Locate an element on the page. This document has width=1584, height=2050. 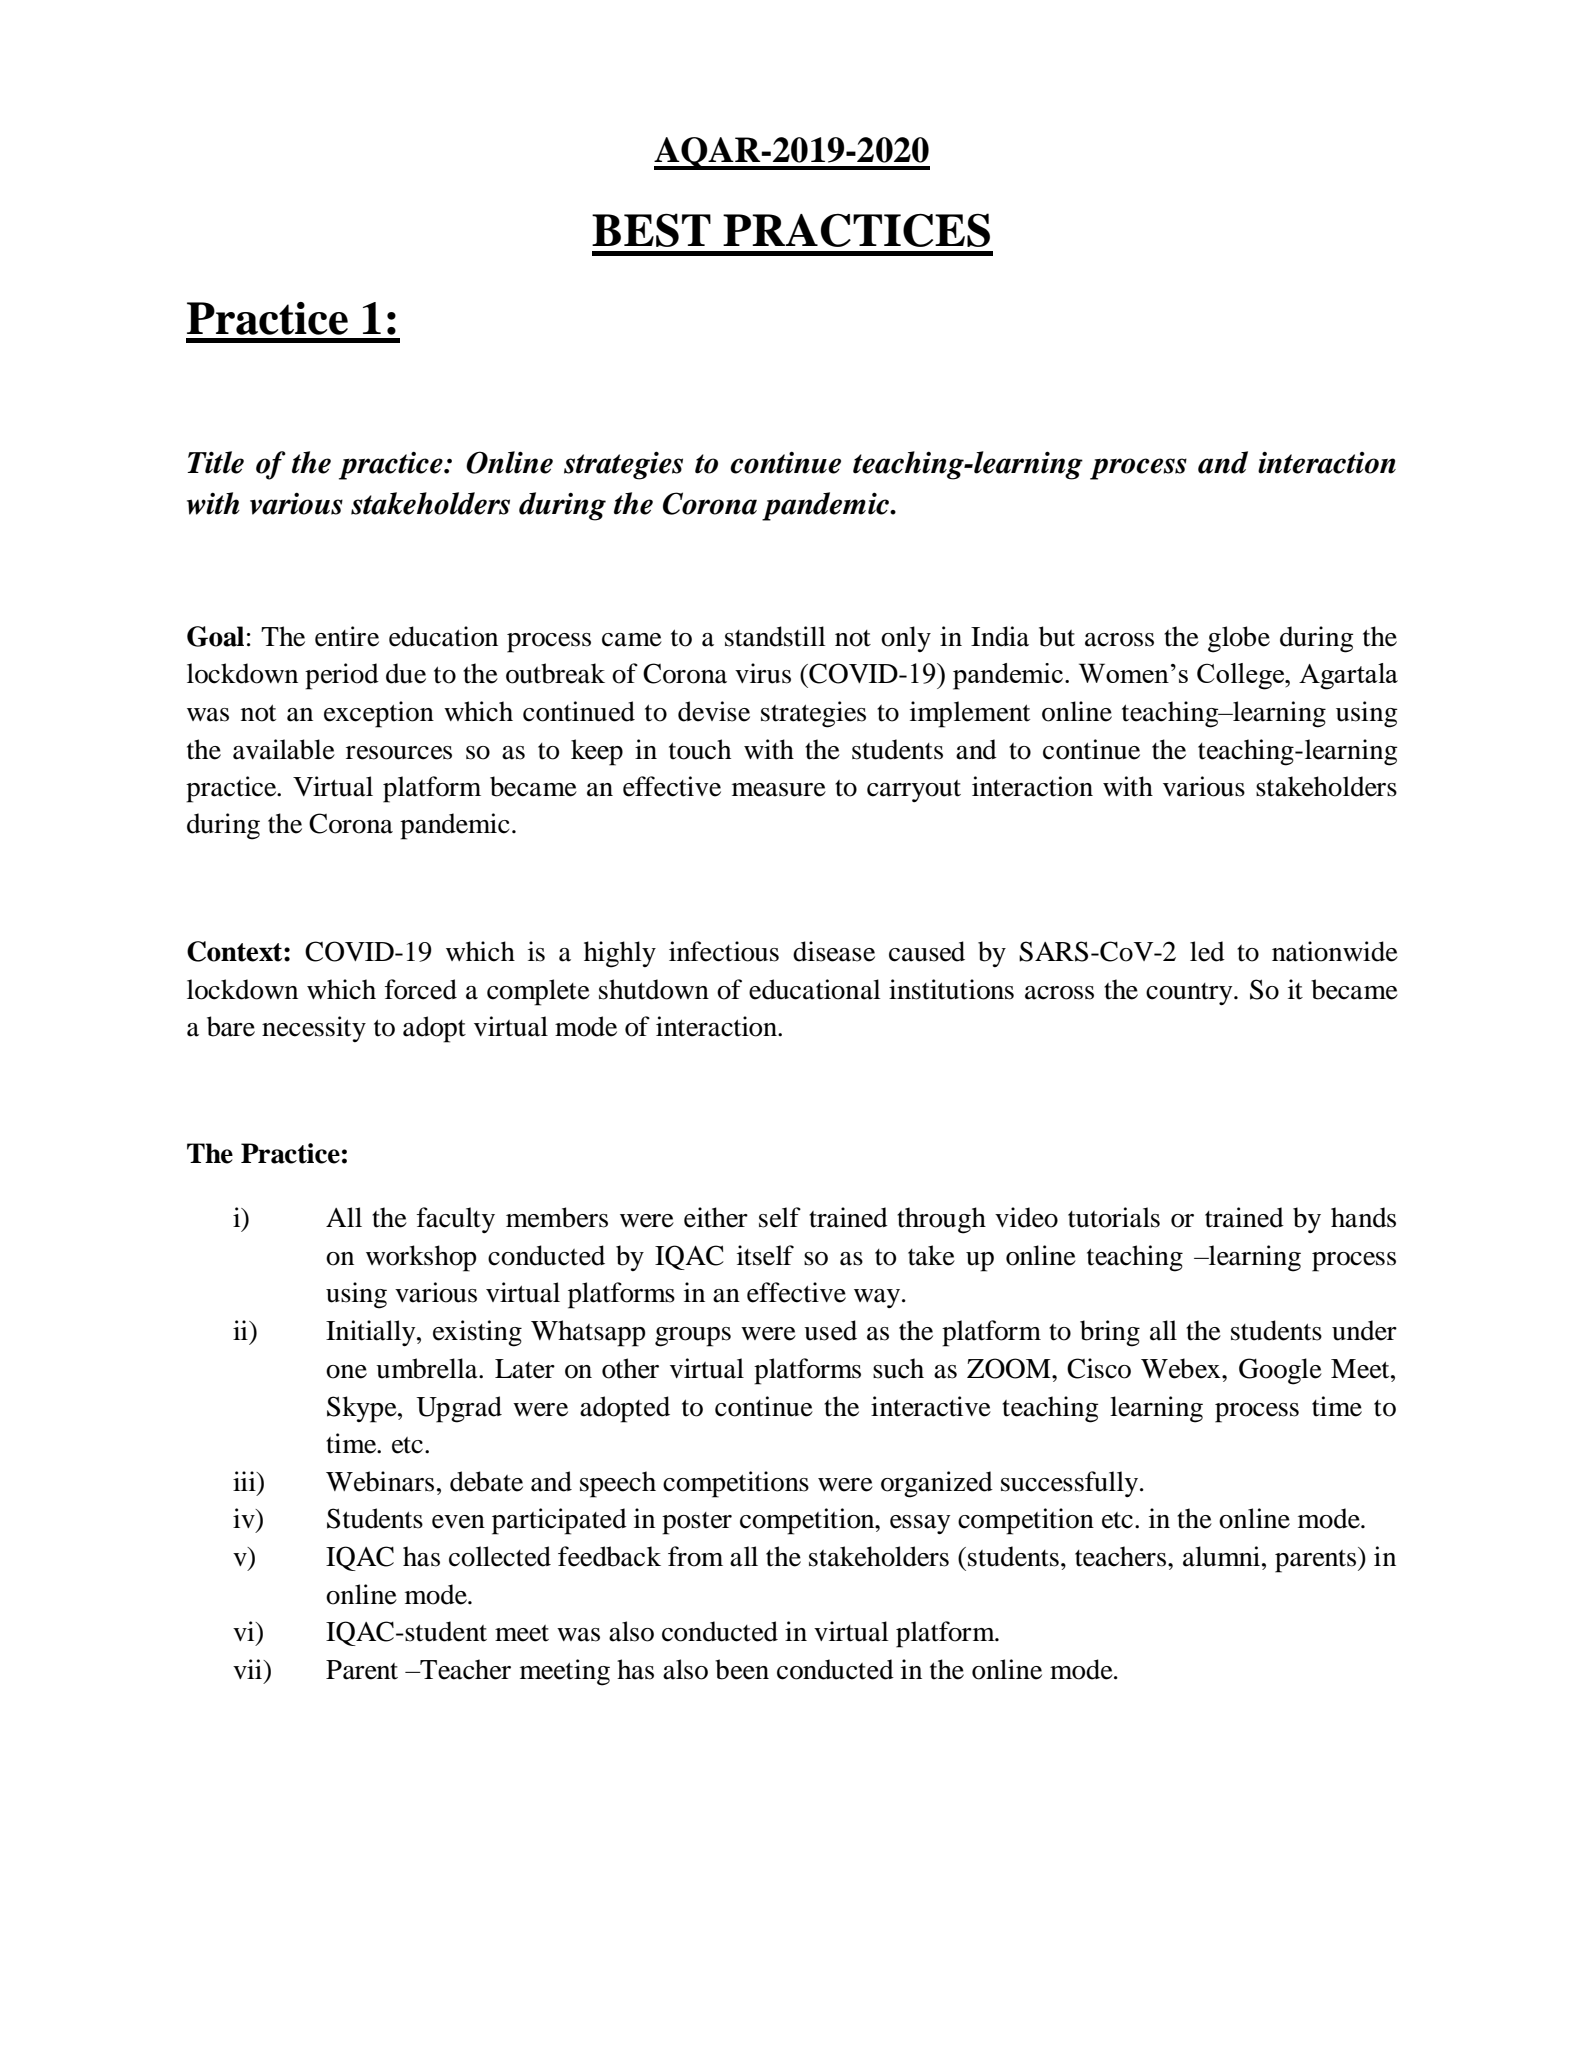
exception is located at coordinates (379, 714).
